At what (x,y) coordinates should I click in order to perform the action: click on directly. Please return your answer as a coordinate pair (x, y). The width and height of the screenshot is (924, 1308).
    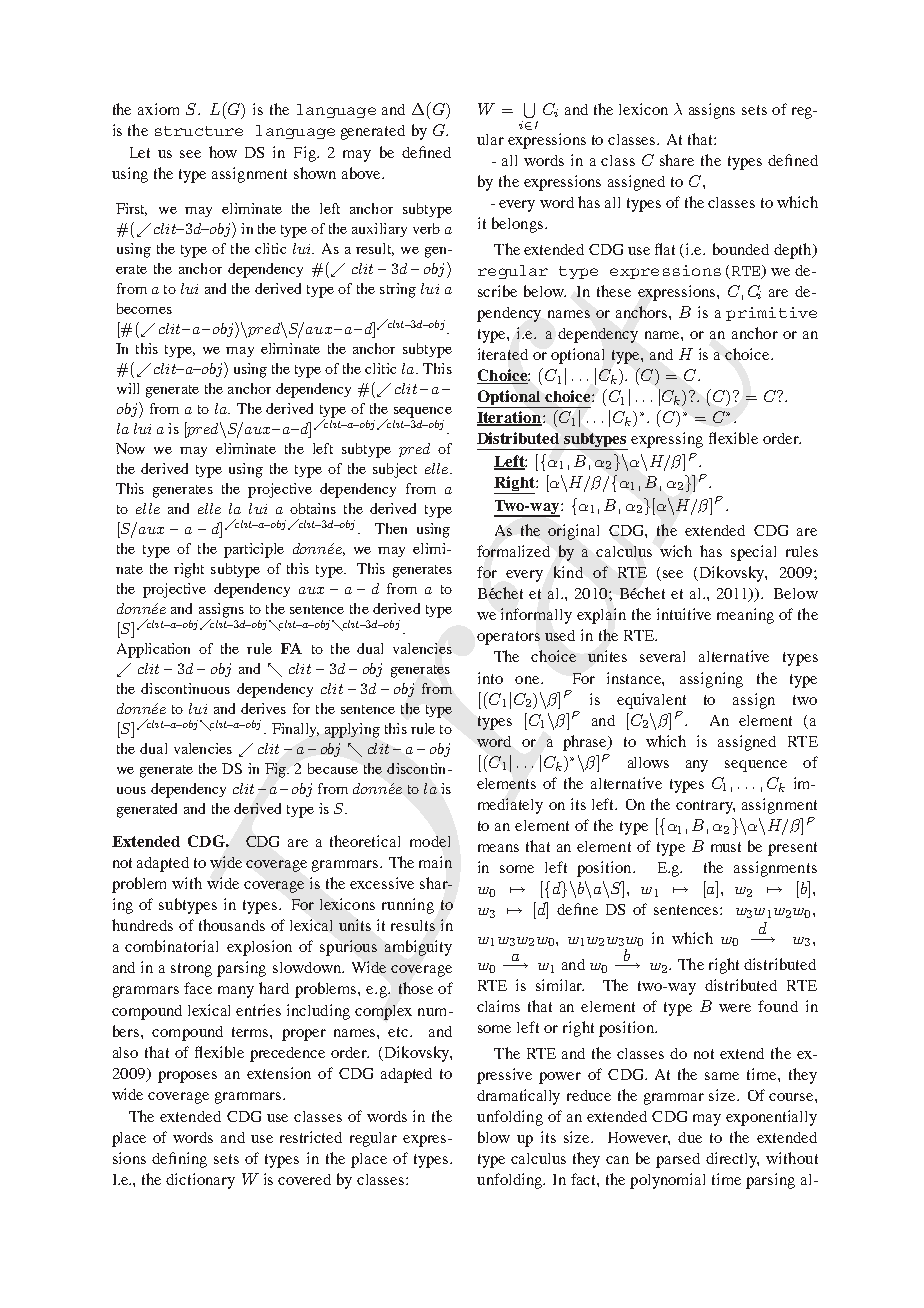
    Looking at the image, I should click on (732, 1160).
